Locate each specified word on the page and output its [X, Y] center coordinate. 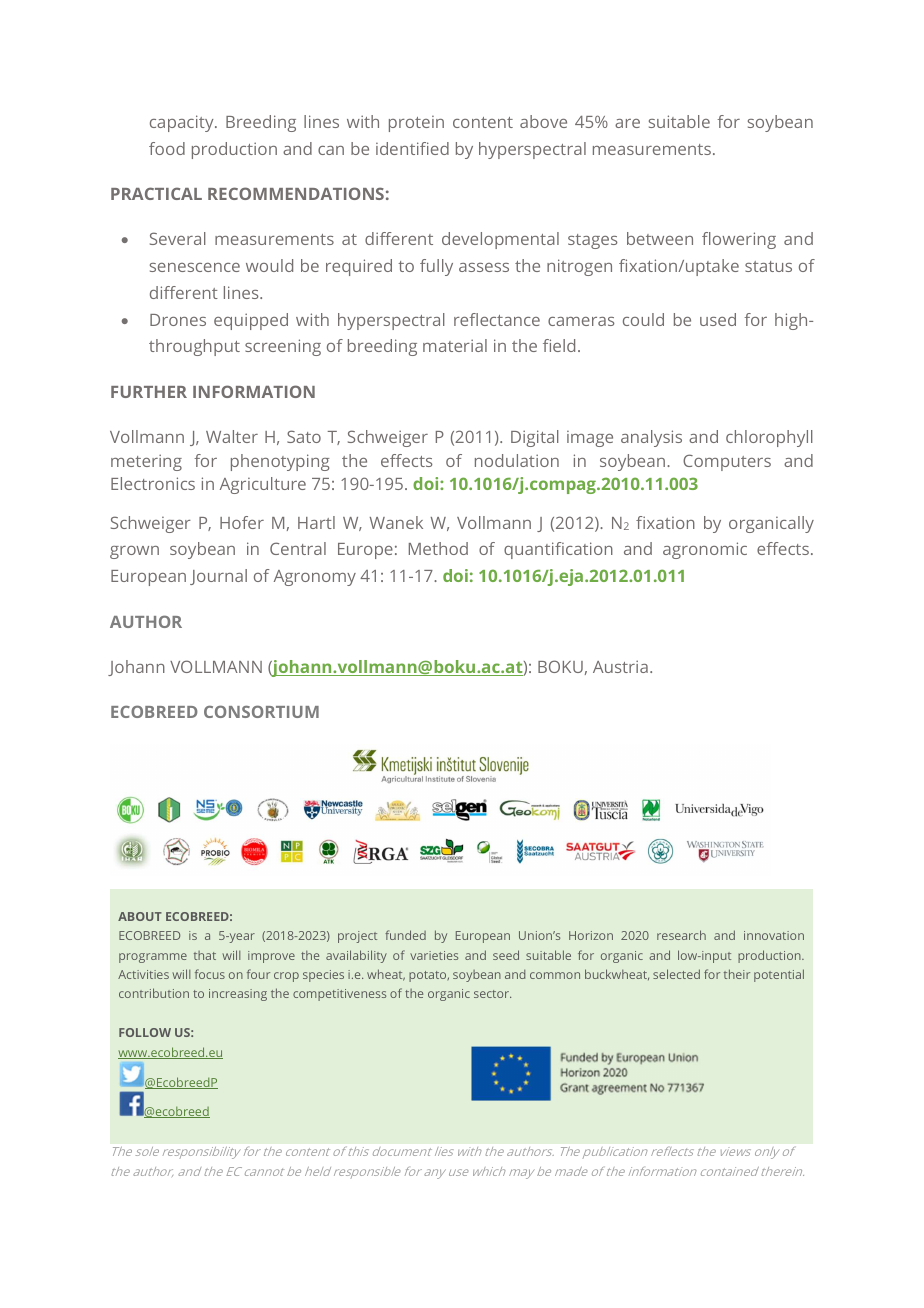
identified [412, 148]
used [718, 319]
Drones [178, 320]
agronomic [705, 550]
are [627, 123]
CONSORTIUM [261, 711]
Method [438, 548]
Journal [218, 577]
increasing [238, 995]
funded [405, 935]
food [167, 148]
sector [492, 994]
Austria [620, 666]
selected [676, 974]
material [455, 345]
